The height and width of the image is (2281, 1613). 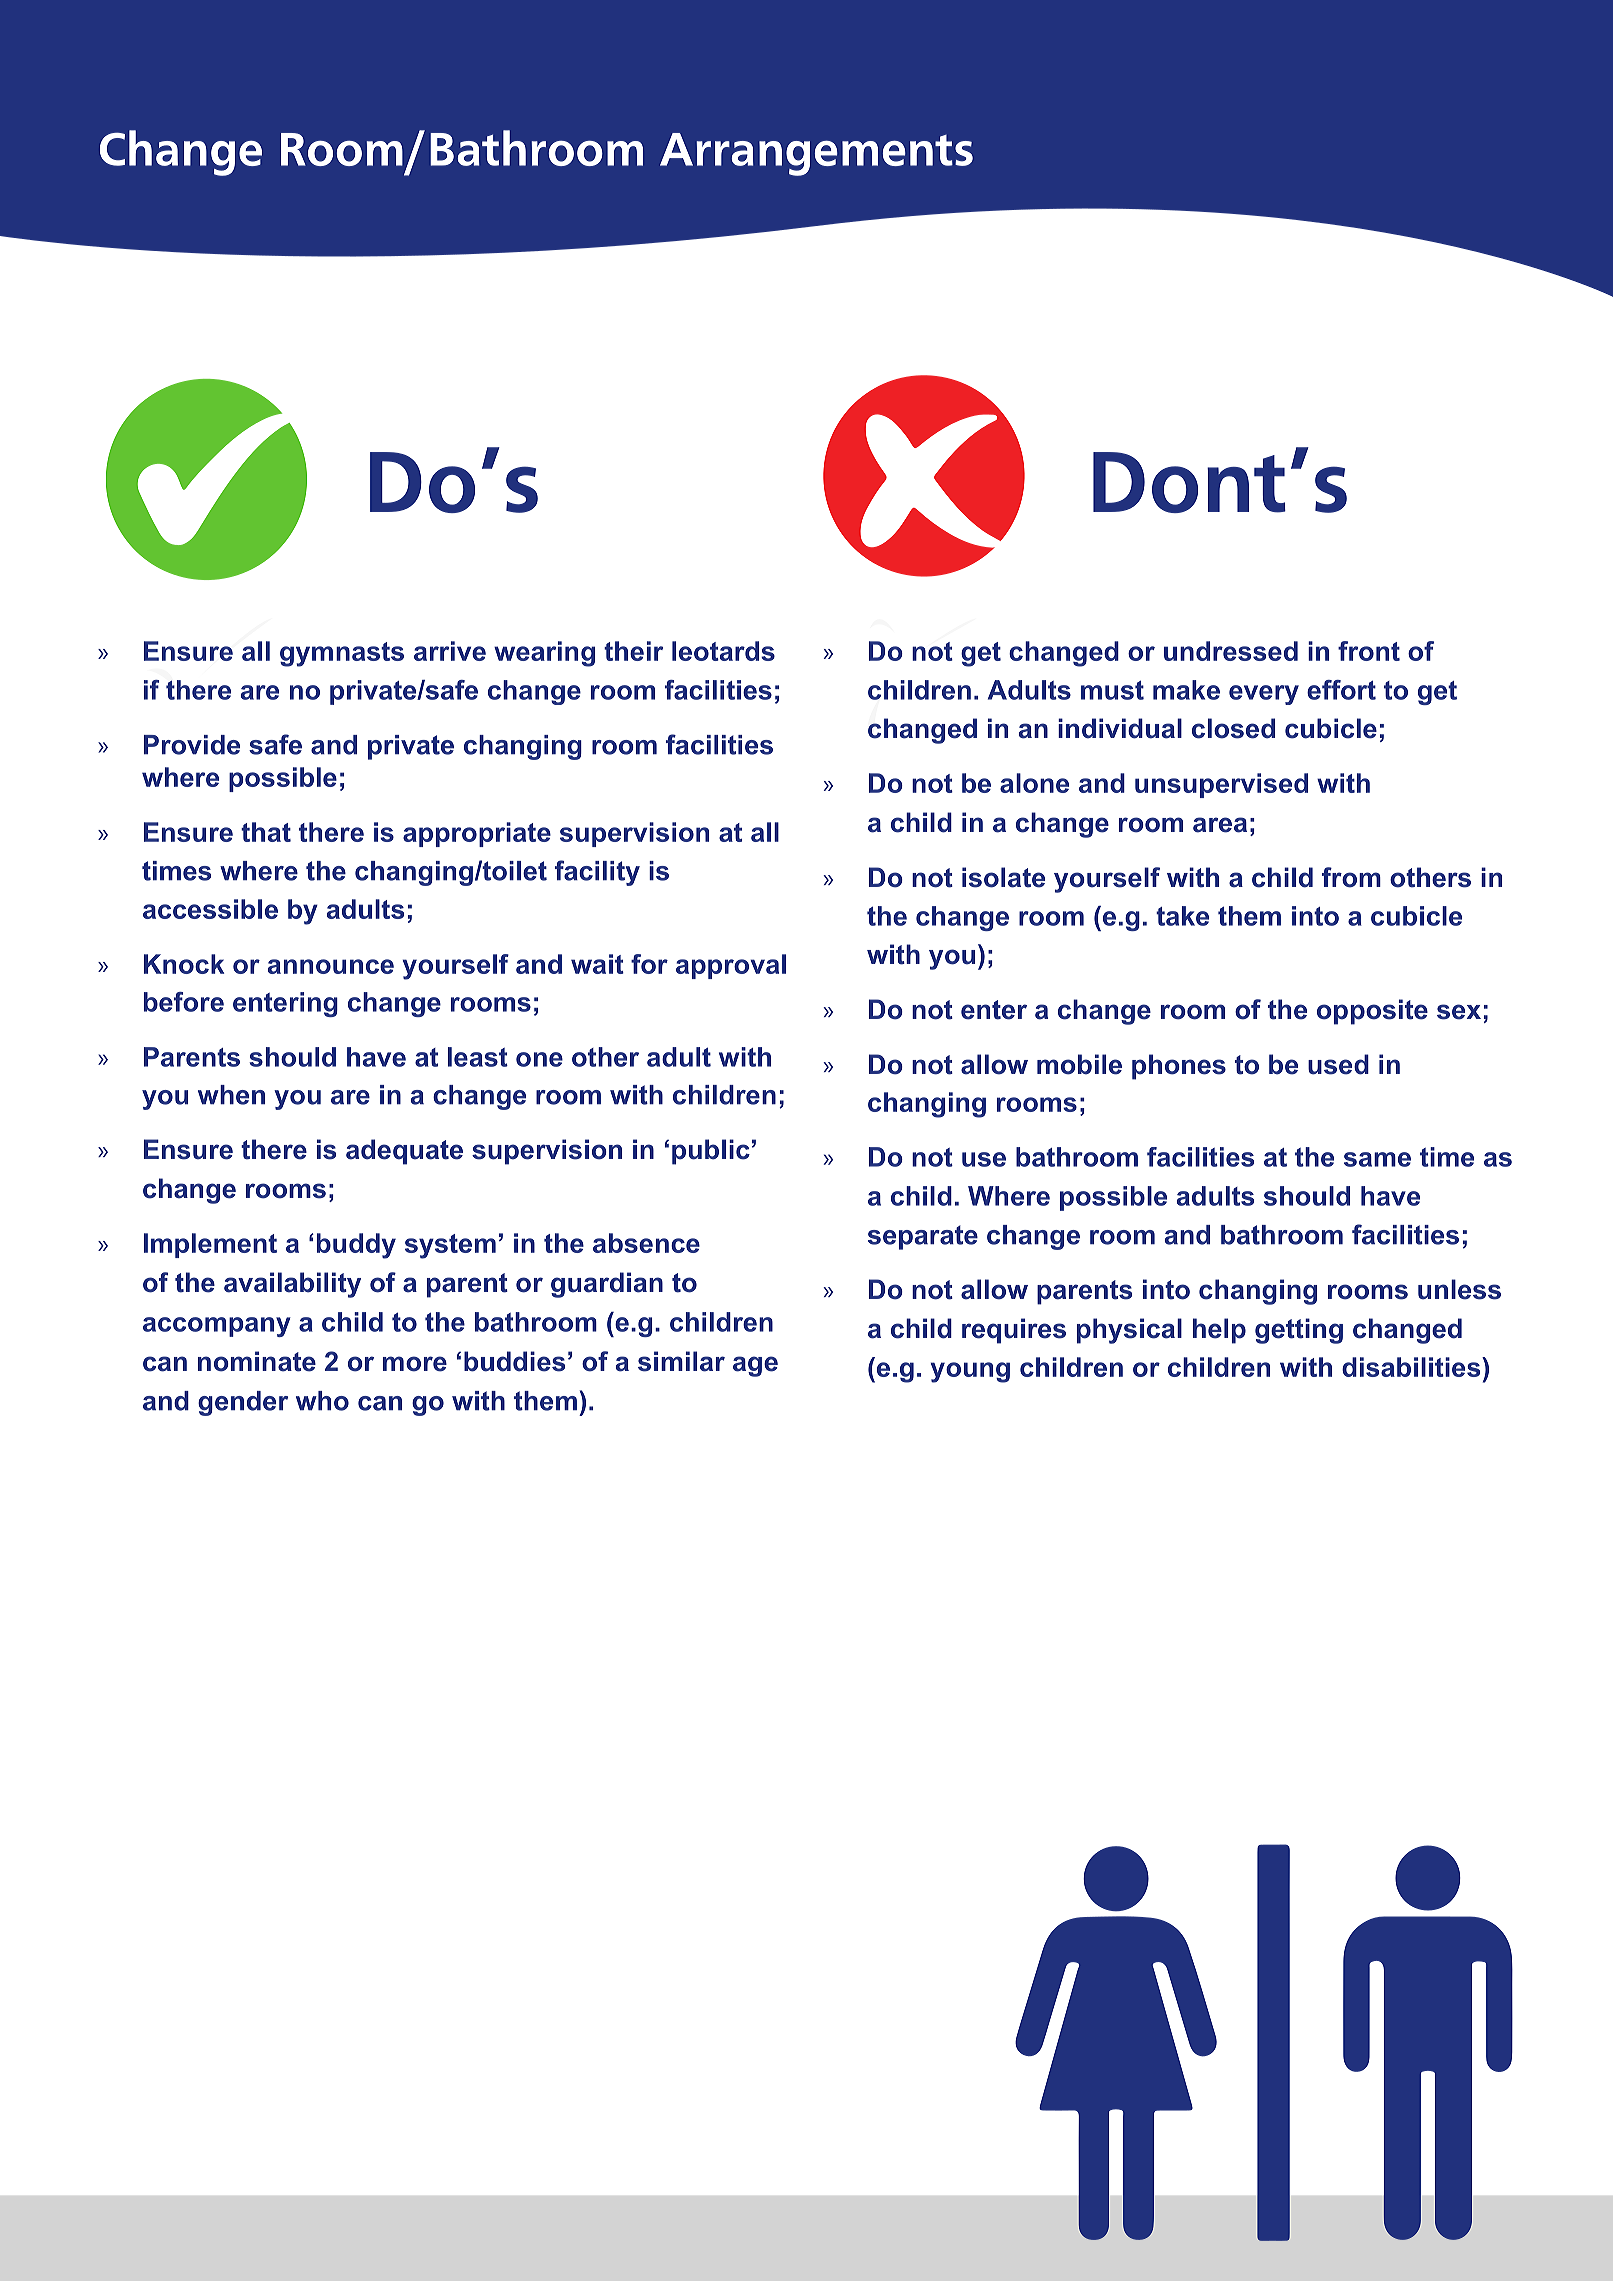 What do you see at coordinates (816, 154) in the image?
I see `Arrangements` at bounding box center [816, 154].
